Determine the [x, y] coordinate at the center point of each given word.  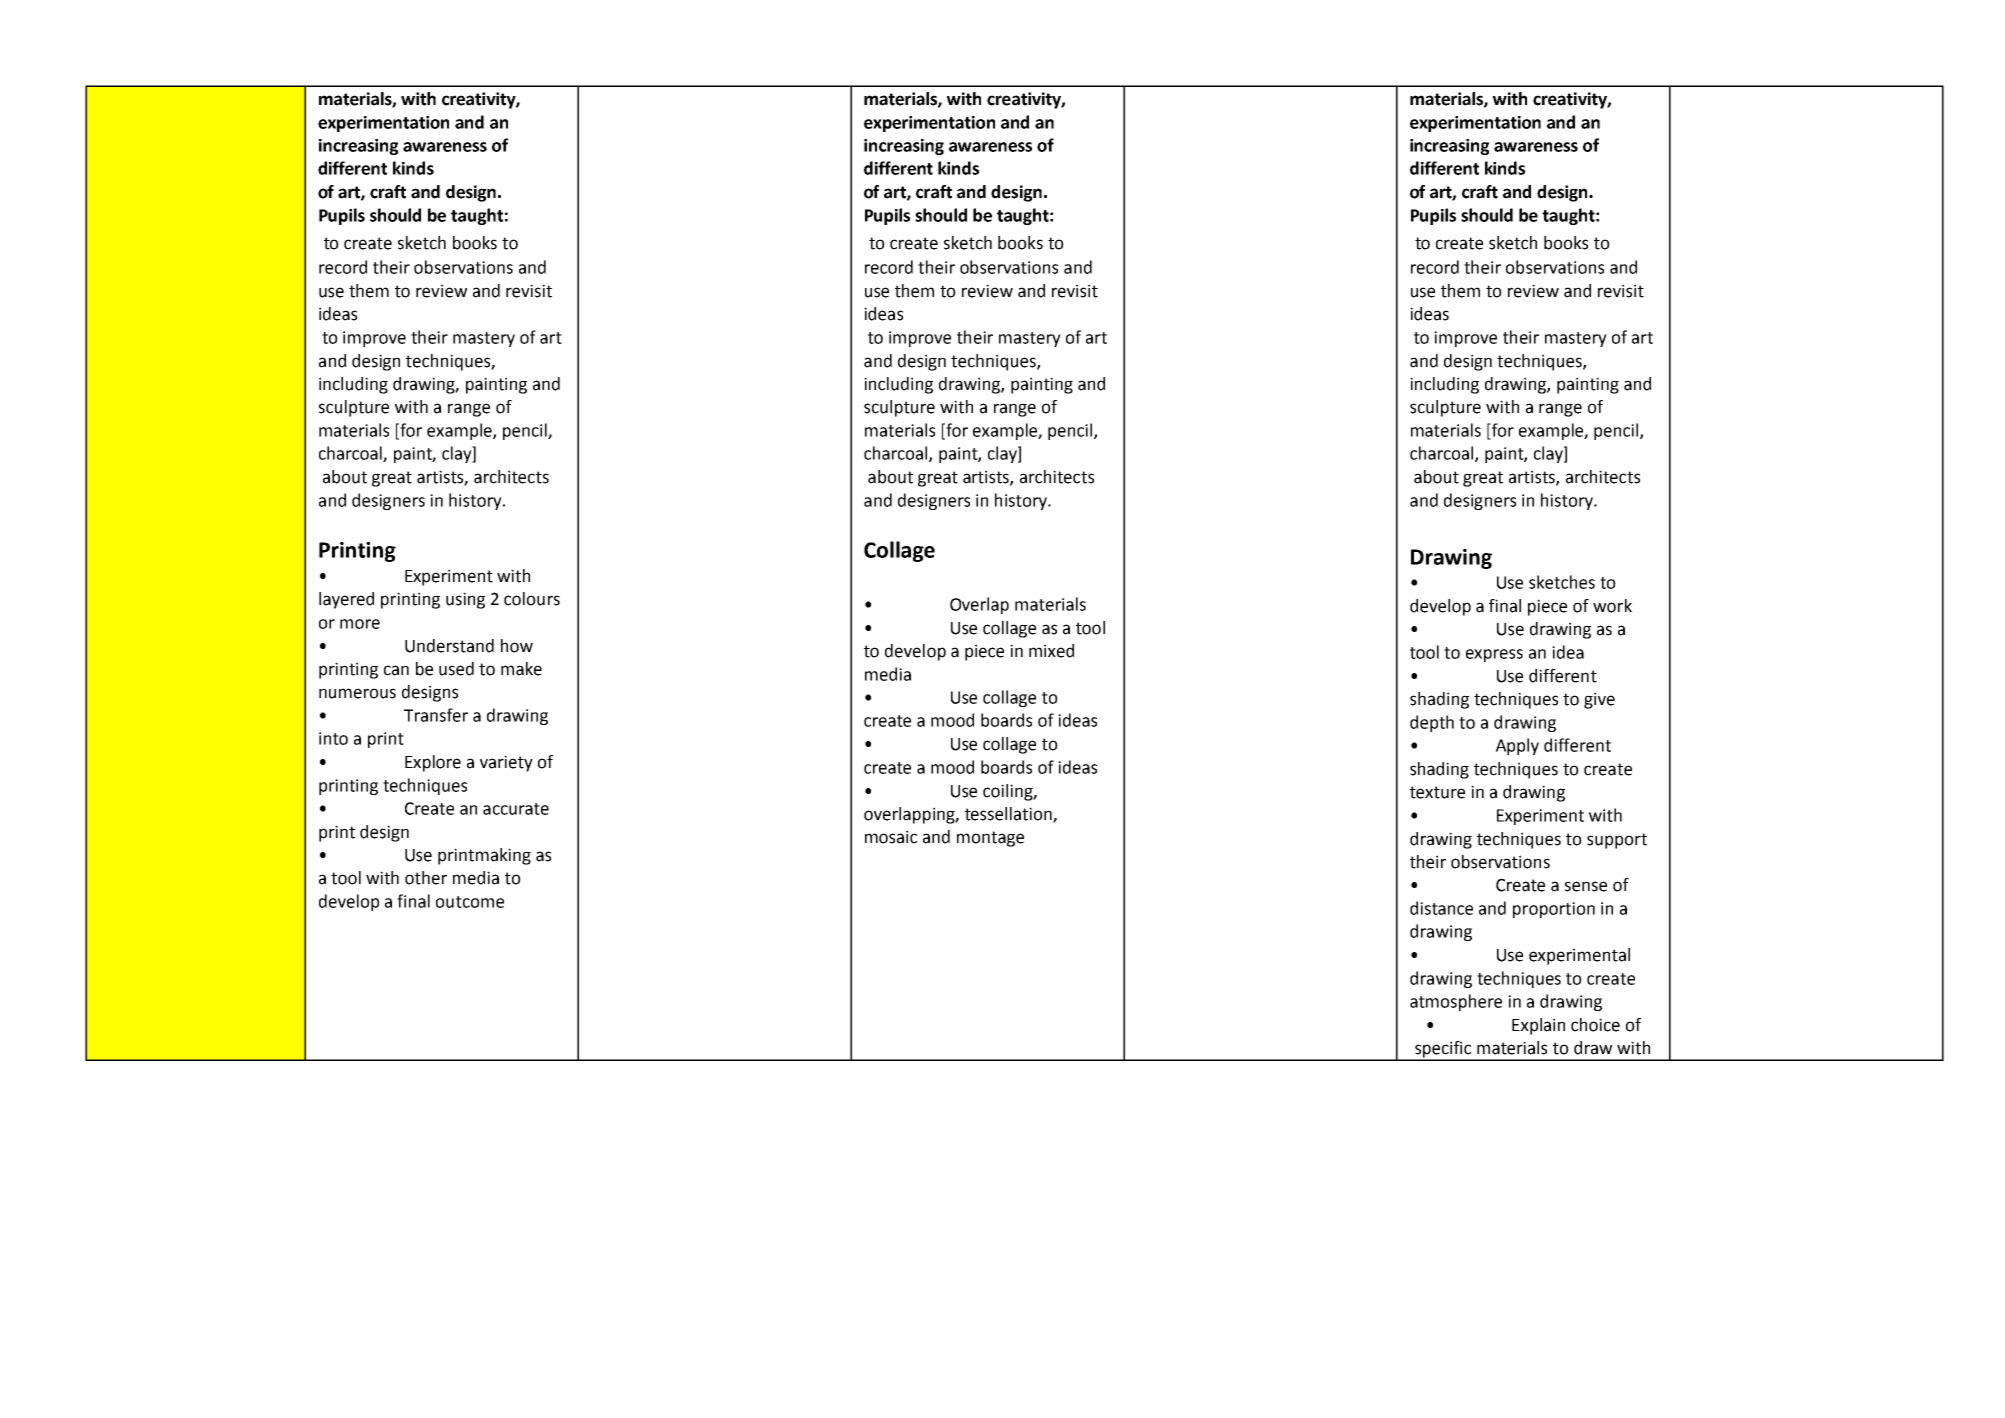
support [1617, 841]
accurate [516, 809]
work [1612, 606]
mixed [1051, 651]
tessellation [1009, 815]
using [465, 600]
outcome [470, 902]
